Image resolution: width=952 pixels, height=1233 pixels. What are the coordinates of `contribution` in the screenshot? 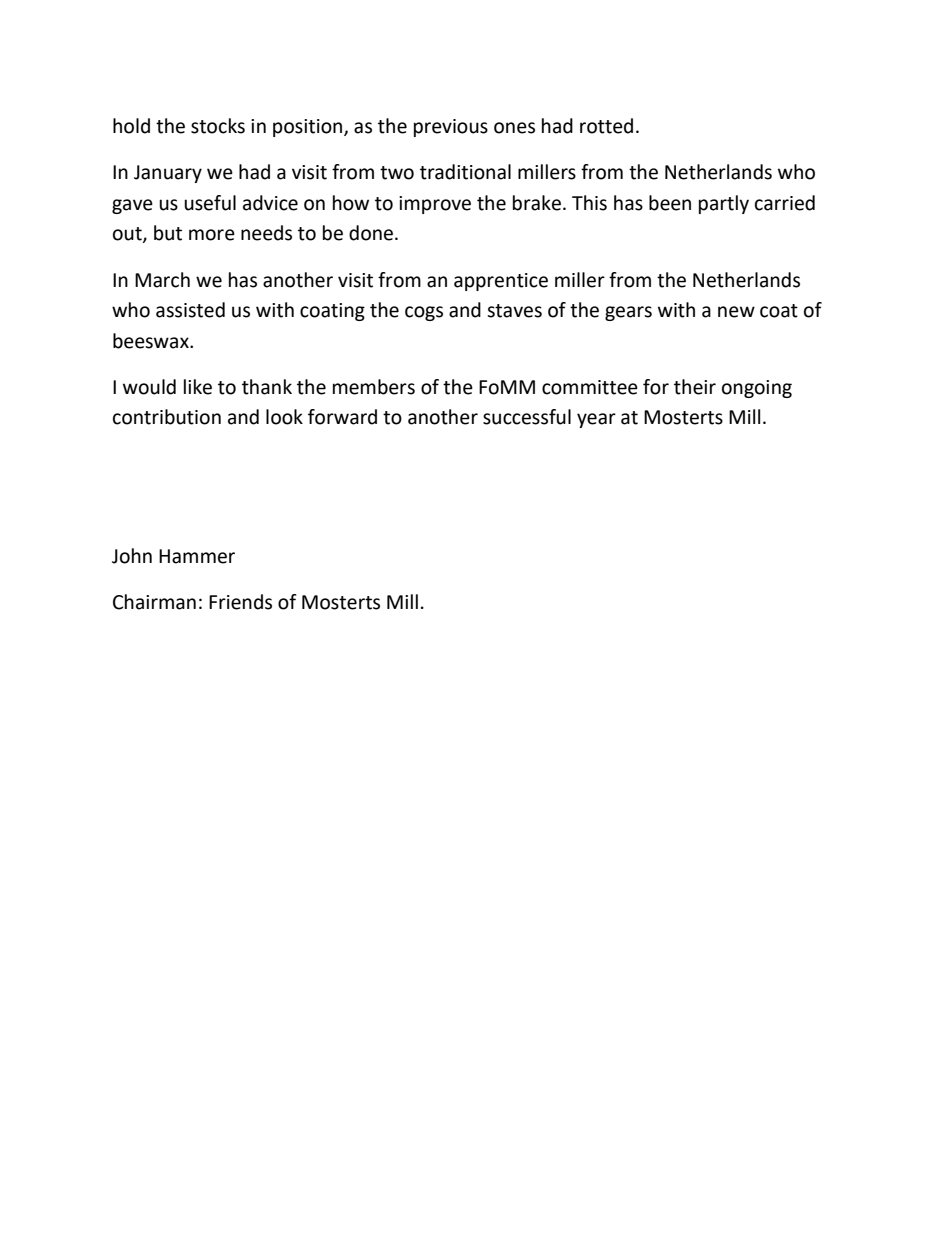 It's located at (167, 417).
